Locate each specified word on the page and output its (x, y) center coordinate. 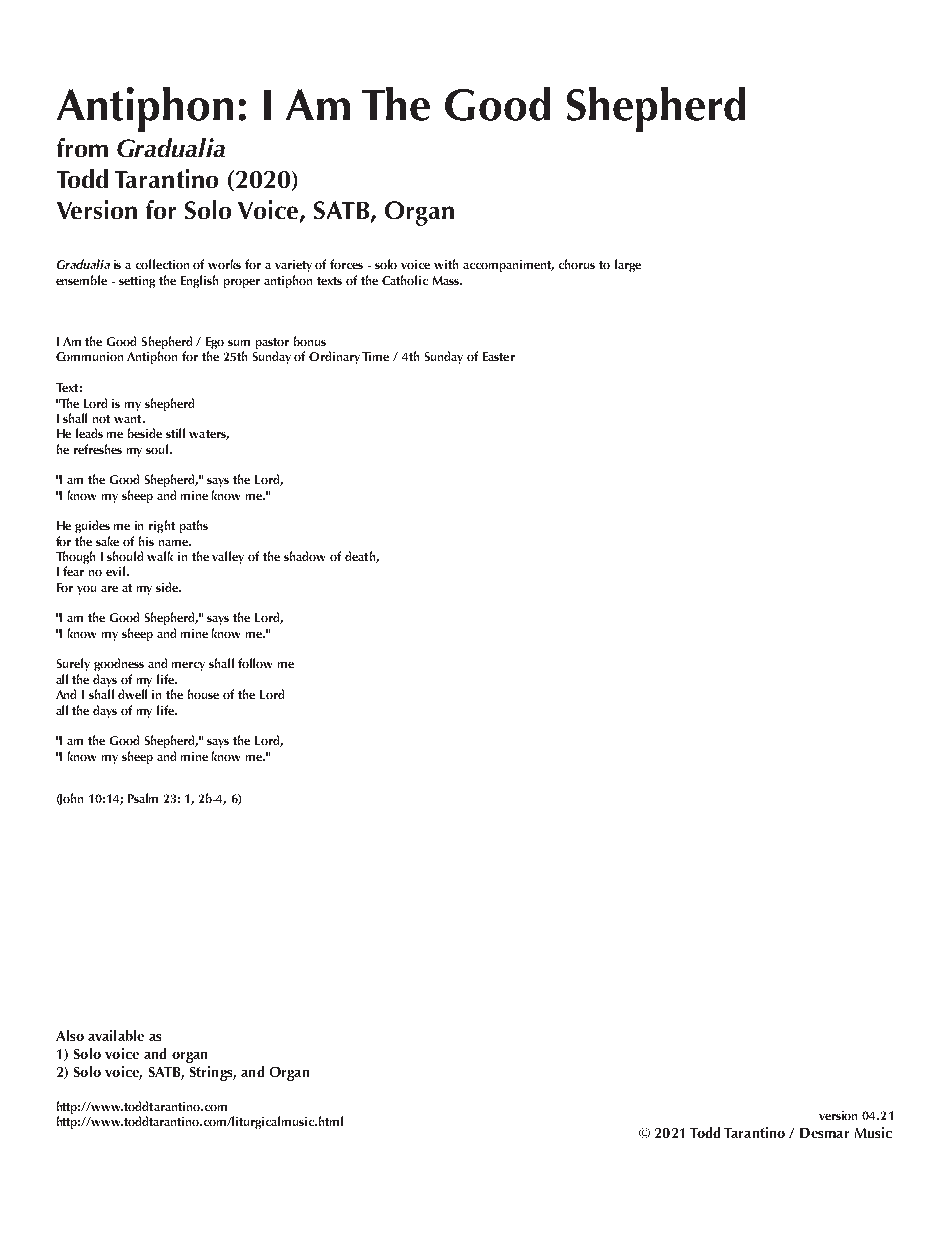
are (109, 589)
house (203, 694)
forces (346, 264)
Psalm (143, 798)
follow (255, 663)
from (82, 147)
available (116, 1035)
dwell (132, 694)
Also (70, 1035)
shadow (304, 556)
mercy (188, 666)
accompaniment (508, 266)
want (129, 419)
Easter (499, 356)
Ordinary (334, 357)
